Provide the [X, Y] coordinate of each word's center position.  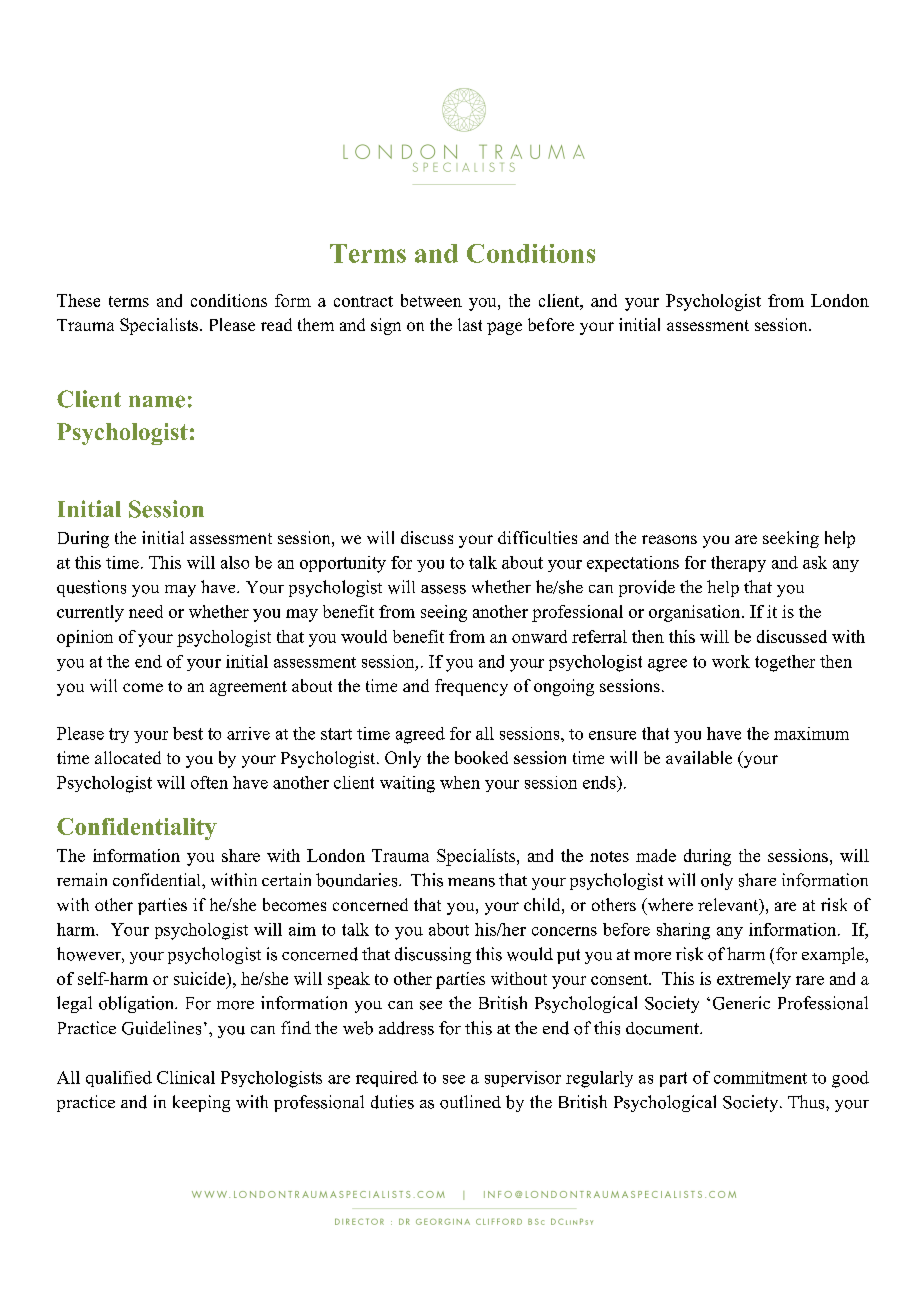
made [656, 855]
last [470, 324]
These [78, 300]
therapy [738, 564]
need [146, 611]
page [504, 328]
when [460, 782]
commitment [760, 1077]
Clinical [186, 1077]
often [209, 782]
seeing [444, 613]
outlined [470, 1102]
